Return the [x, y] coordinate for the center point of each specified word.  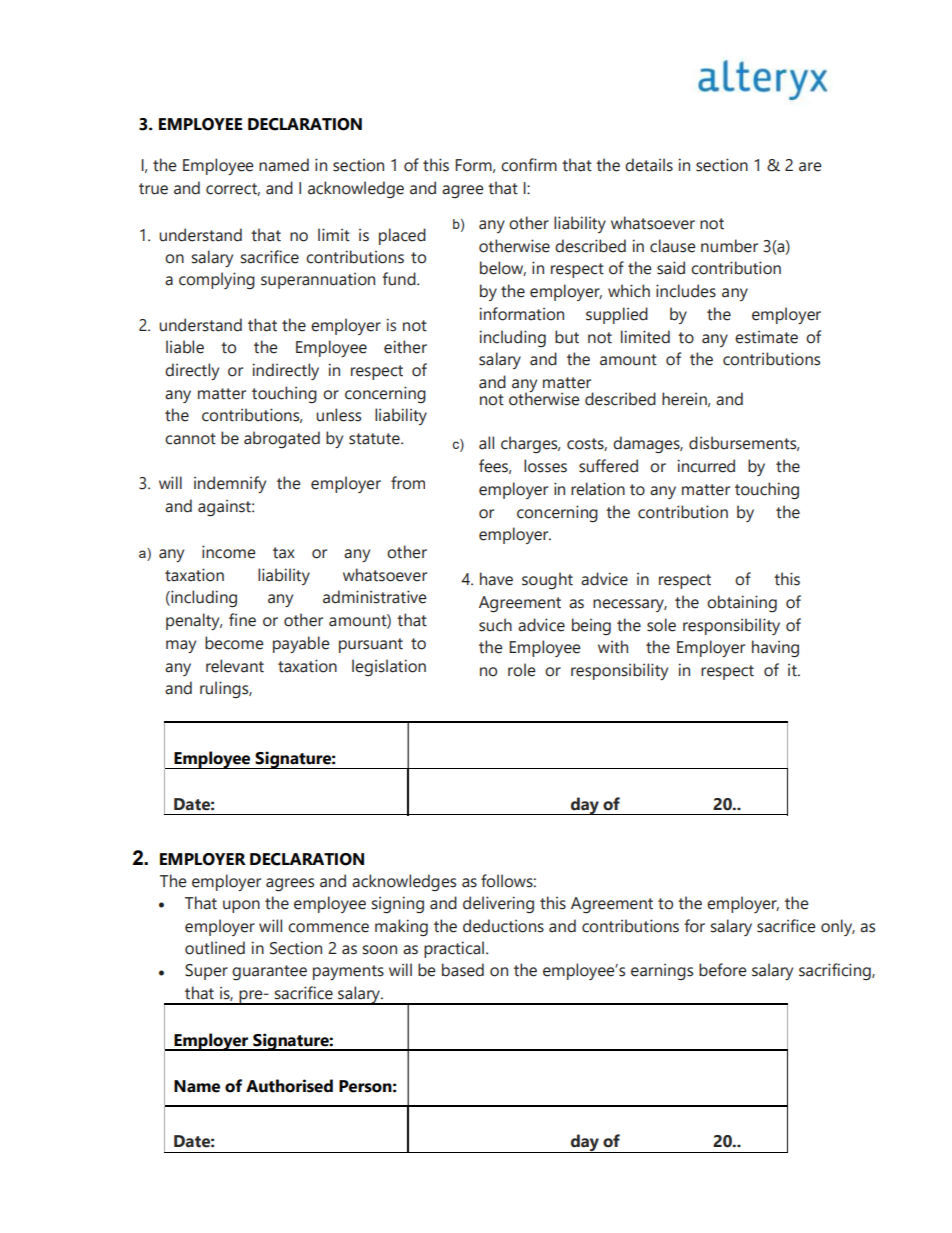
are [810, 167]
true [153, 189]
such [495, 625]
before [723, 970]
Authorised [289, 1086]
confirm [529, 165]
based [463, 970]
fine [242, 620]
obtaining [742, 603]
